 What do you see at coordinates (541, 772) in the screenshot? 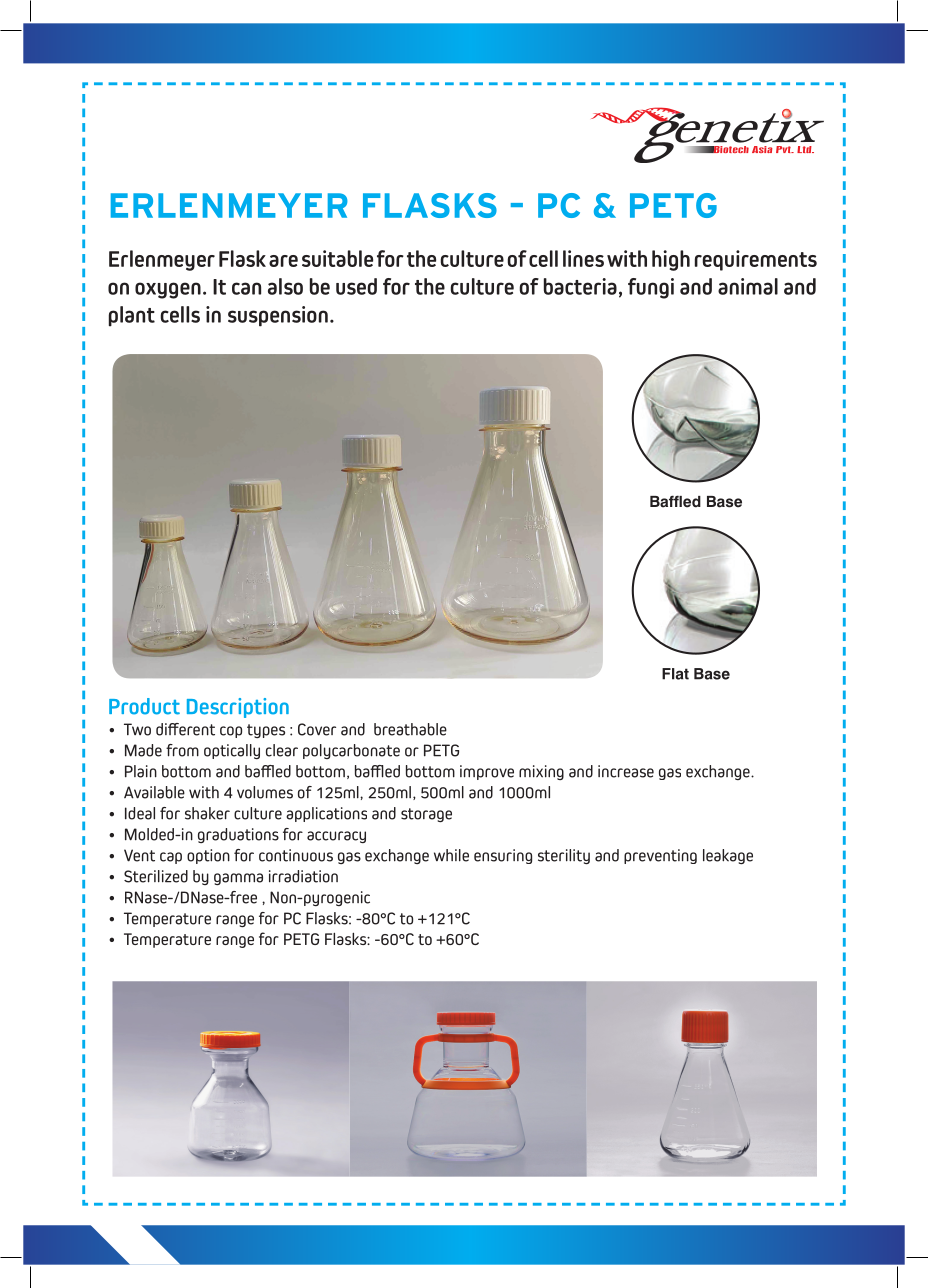
I see `mixing` at bounding box center [541, 772].
